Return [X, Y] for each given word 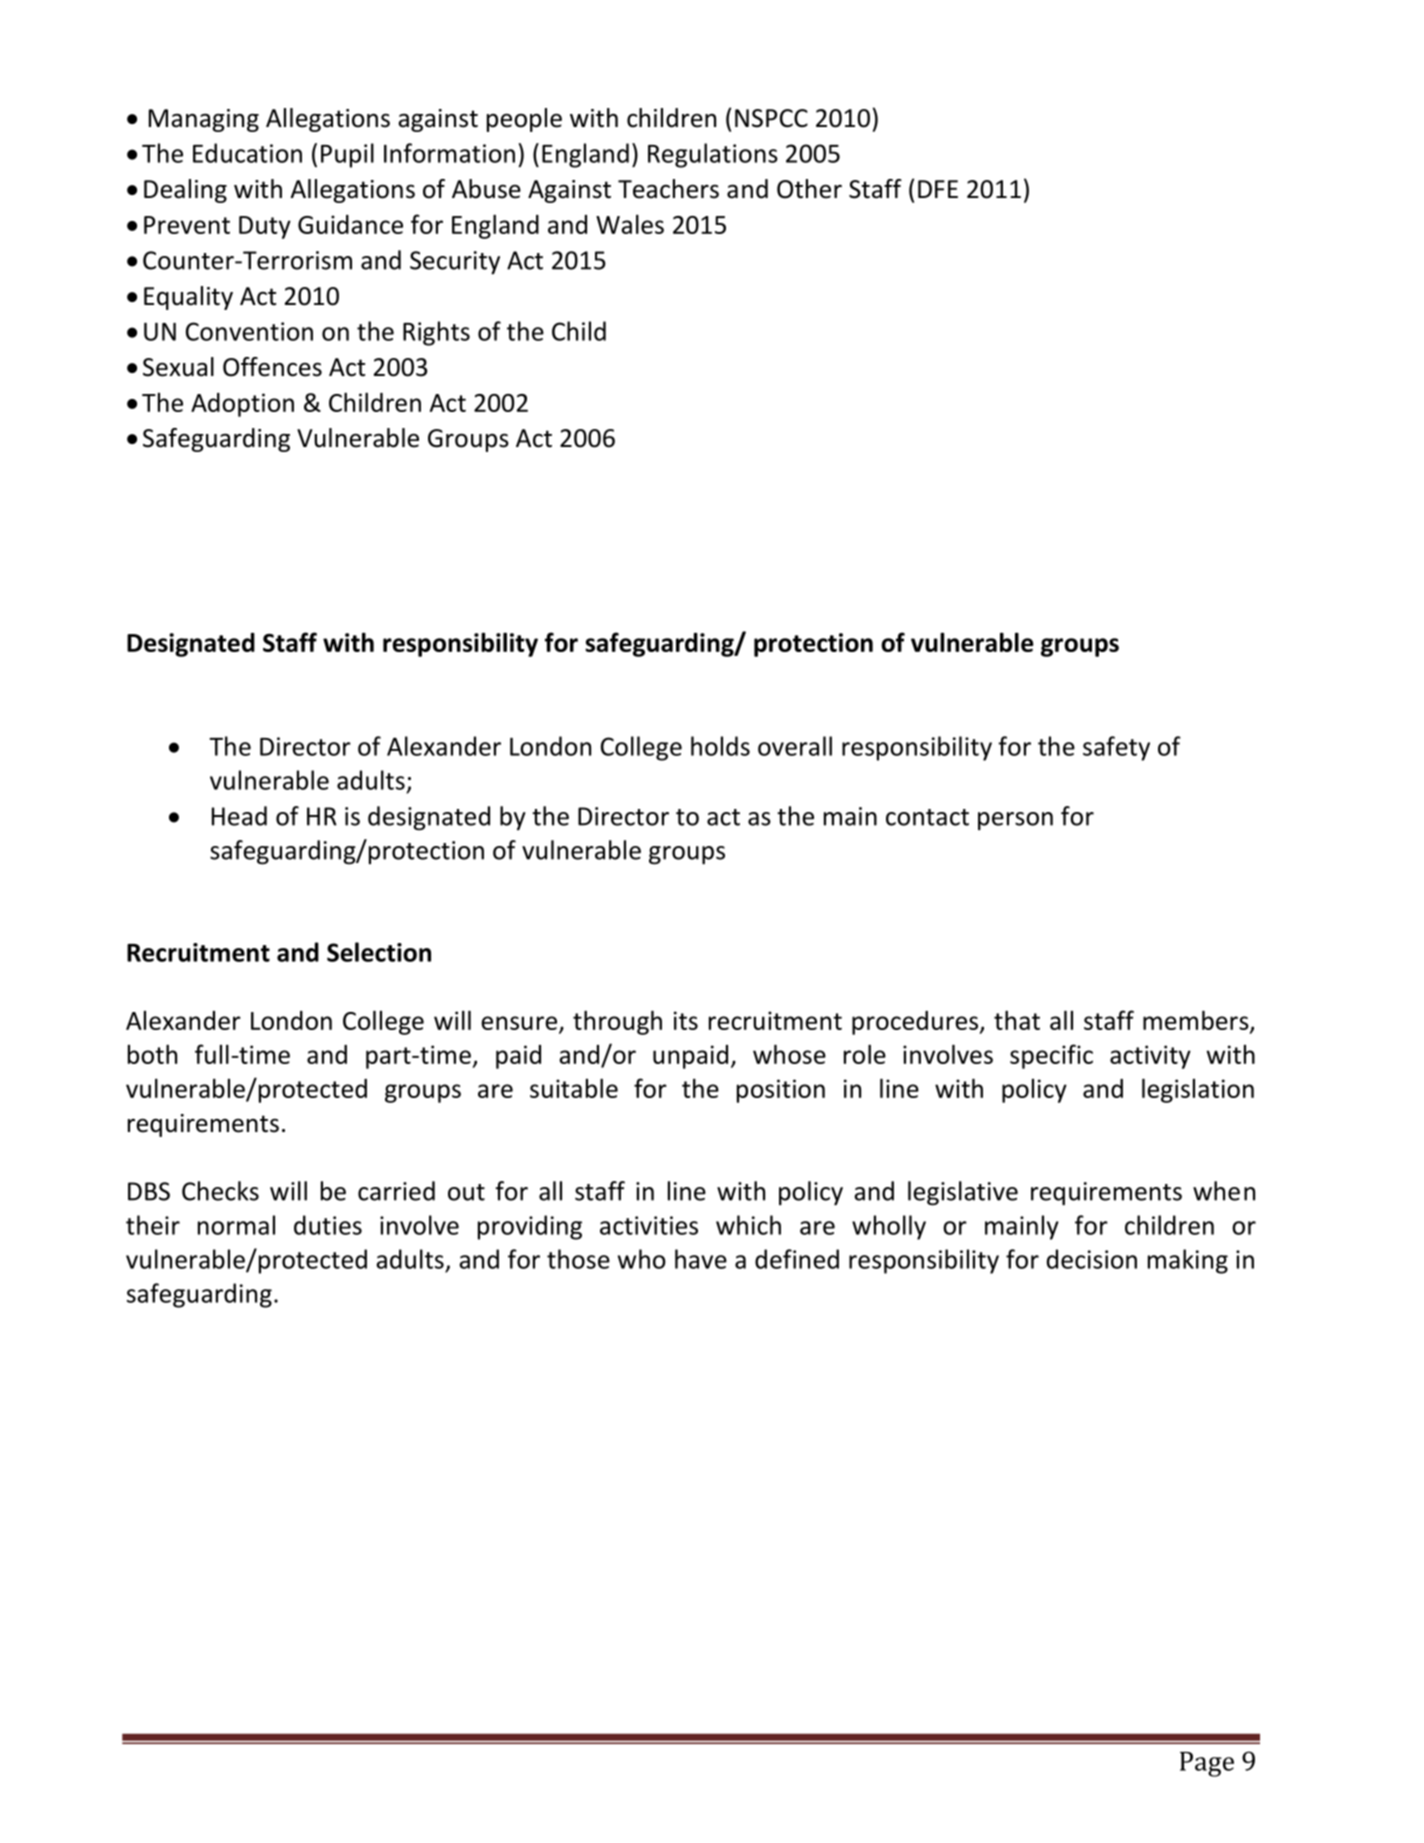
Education [247, 153]
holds [720, 746]
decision [1092, 1259]
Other [809, 189]
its [686, 1020]
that [1017, 1020]
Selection [379, 952]
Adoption [242, 405]
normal [236, 1225]
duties [328, 1225]
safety [1116, 748]
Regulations [713, 155]
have [701, 1259]
